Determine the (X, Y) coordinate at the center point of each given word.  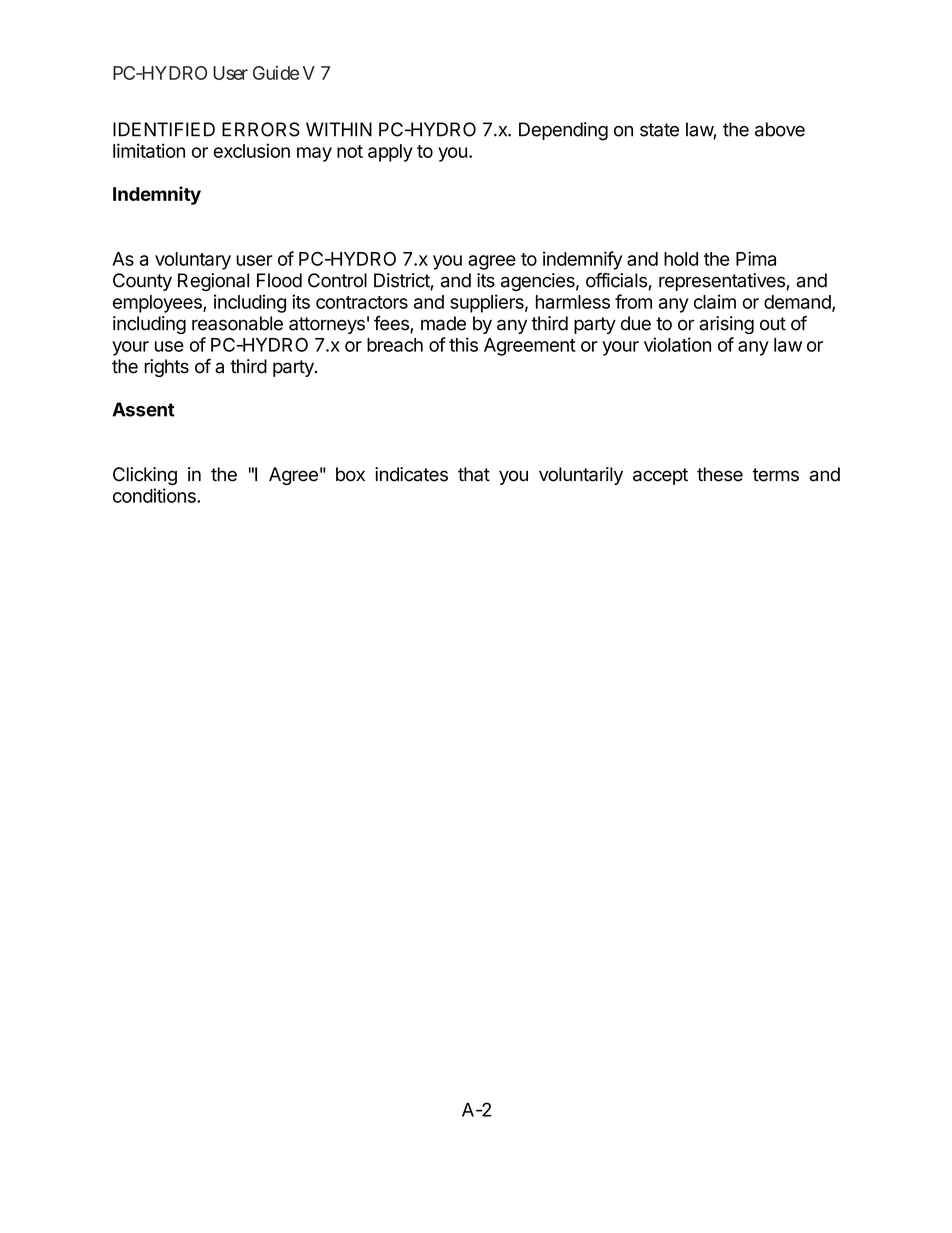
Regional (213, 282)
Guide (276, 73)
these (720, 474)
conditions (155, 495)
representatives (723, 282)
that (474, 474)
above (780, 129)
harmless (573, 302)
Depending (563, 131)
